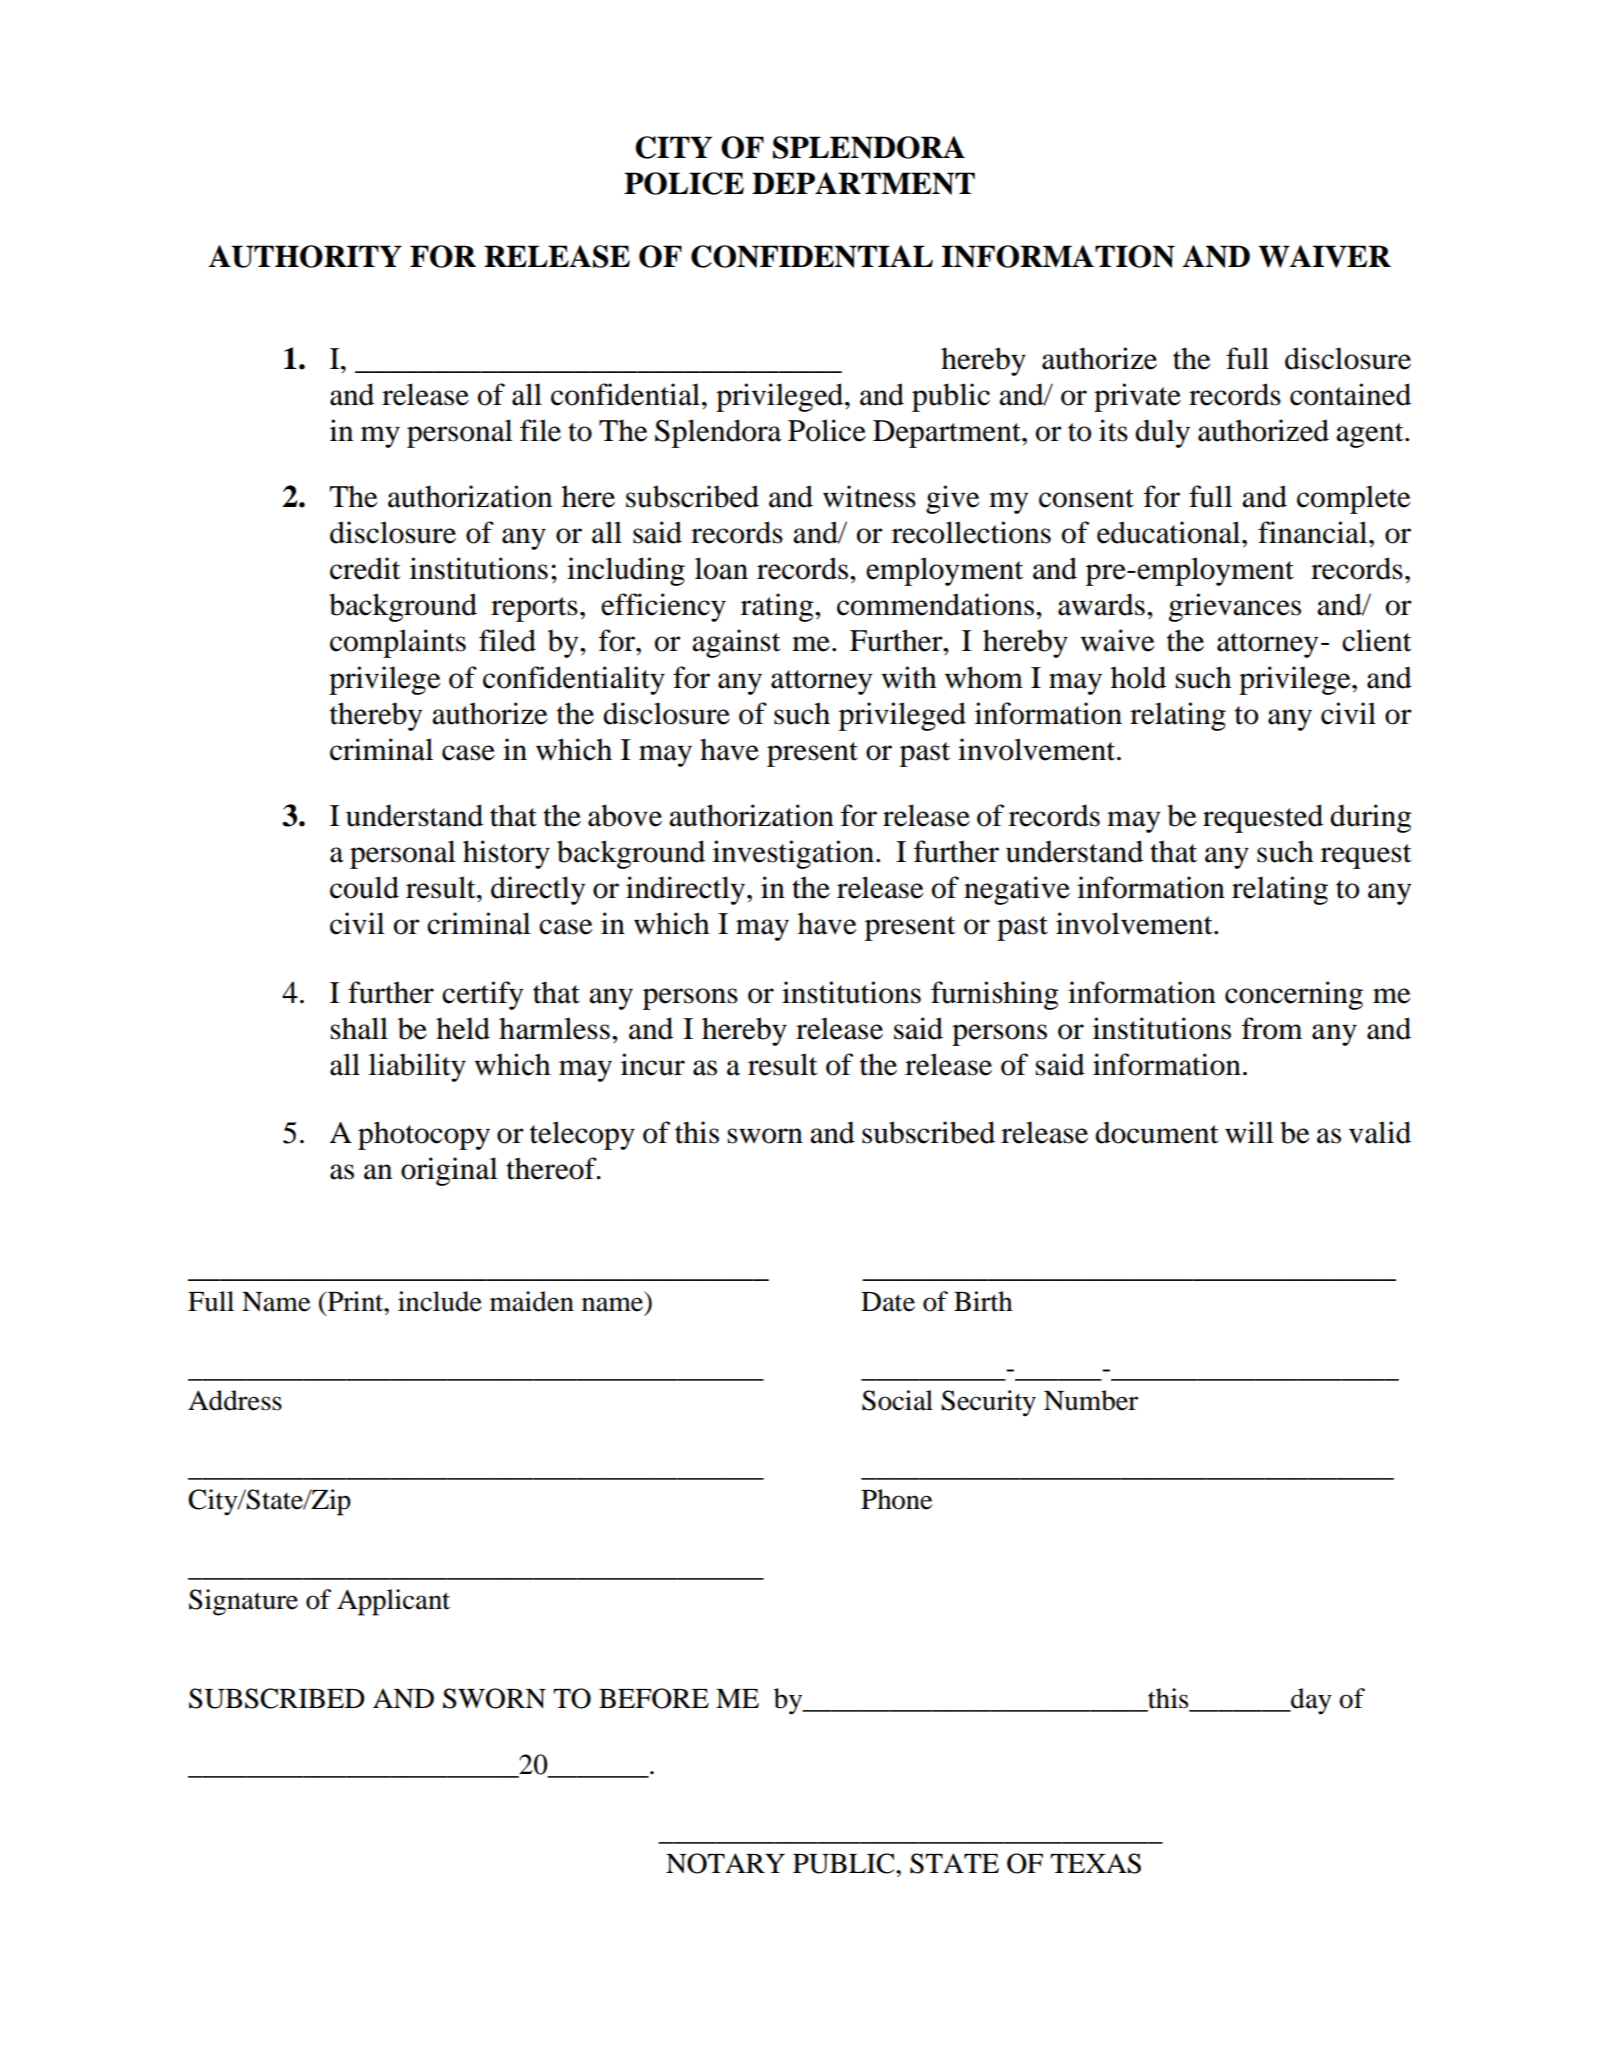 The height and width of the page is (2070, 1600). I want to click on concerning, so click(1294, 995).
